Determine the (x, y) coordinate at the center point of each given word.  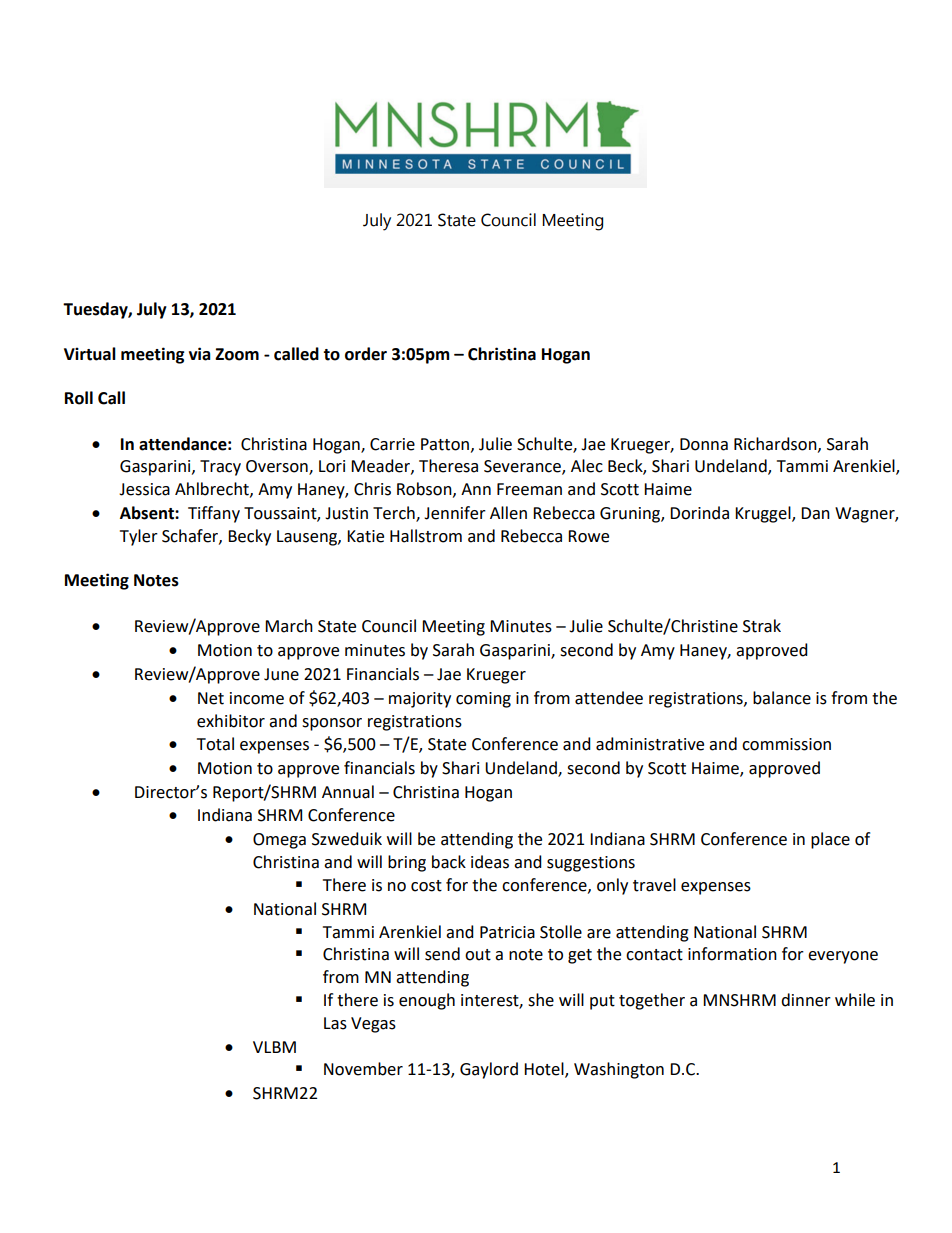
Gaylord (489, 1070)
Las (335, 1023)
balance (782, 698)
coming (483, 700)
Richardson (776, 444)
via (200, 354)
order (366, 354)
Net (211, 698)
